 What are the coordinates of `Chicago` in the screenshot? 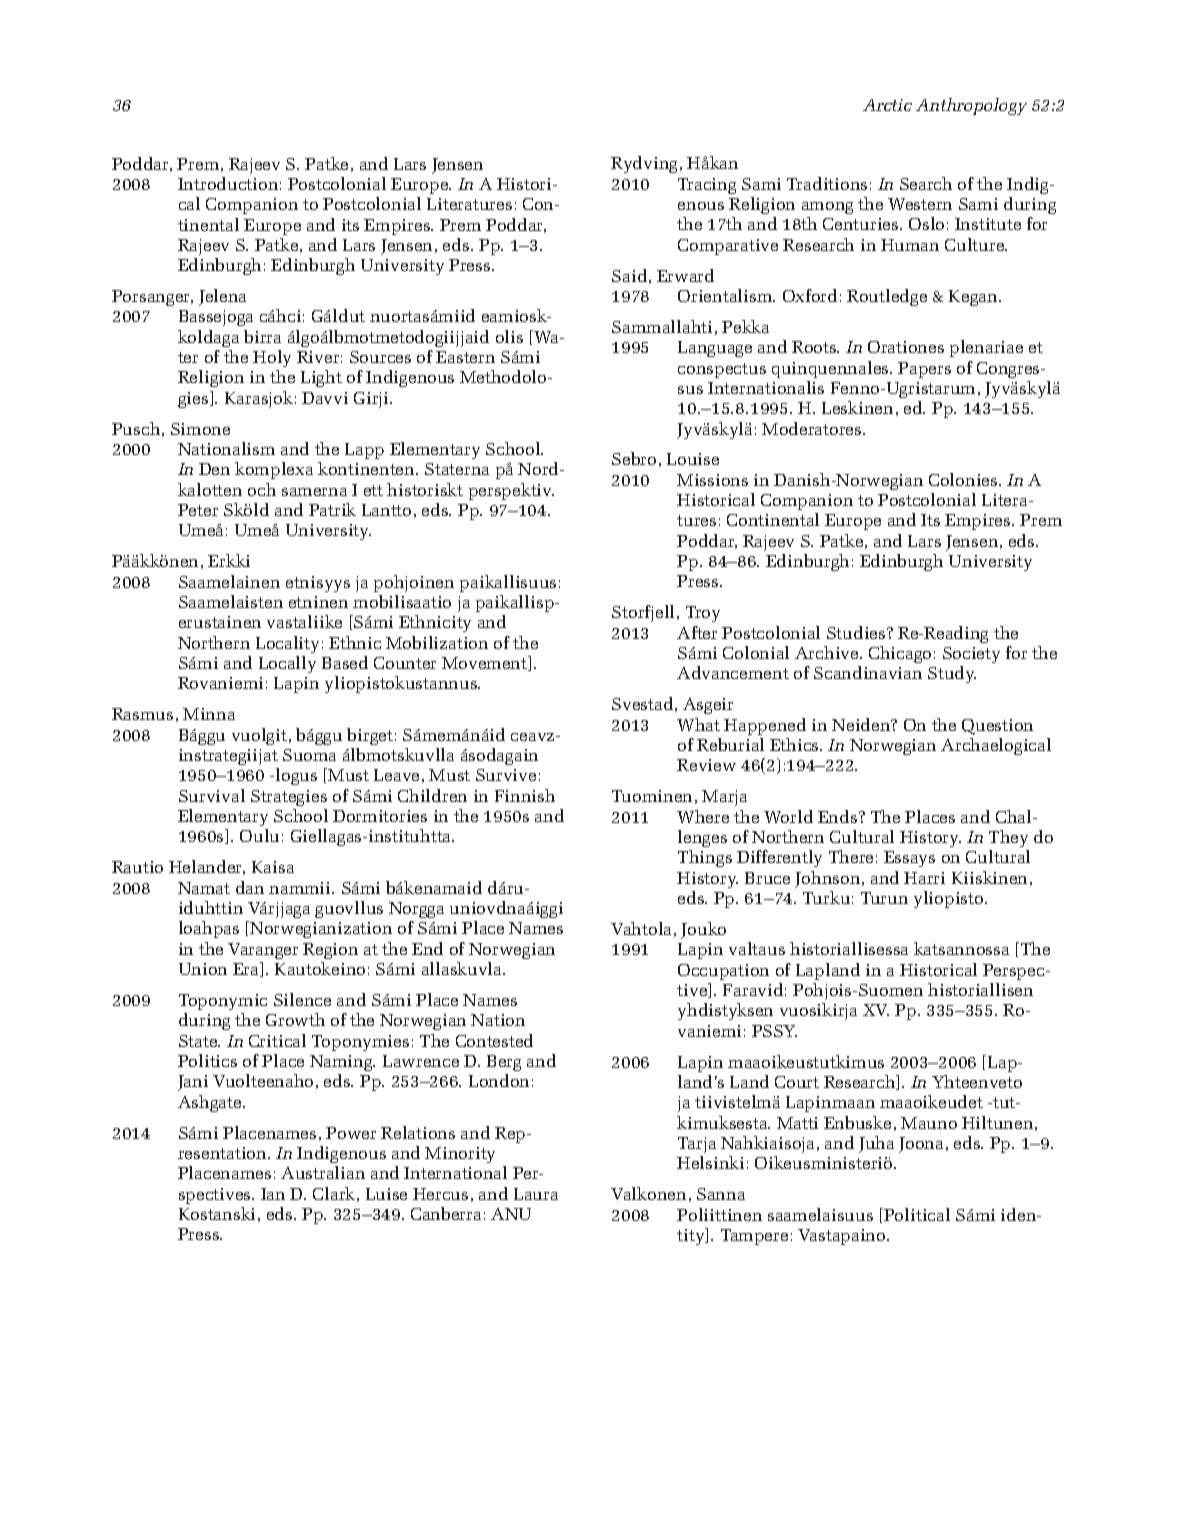 It's located at (900, 654).
